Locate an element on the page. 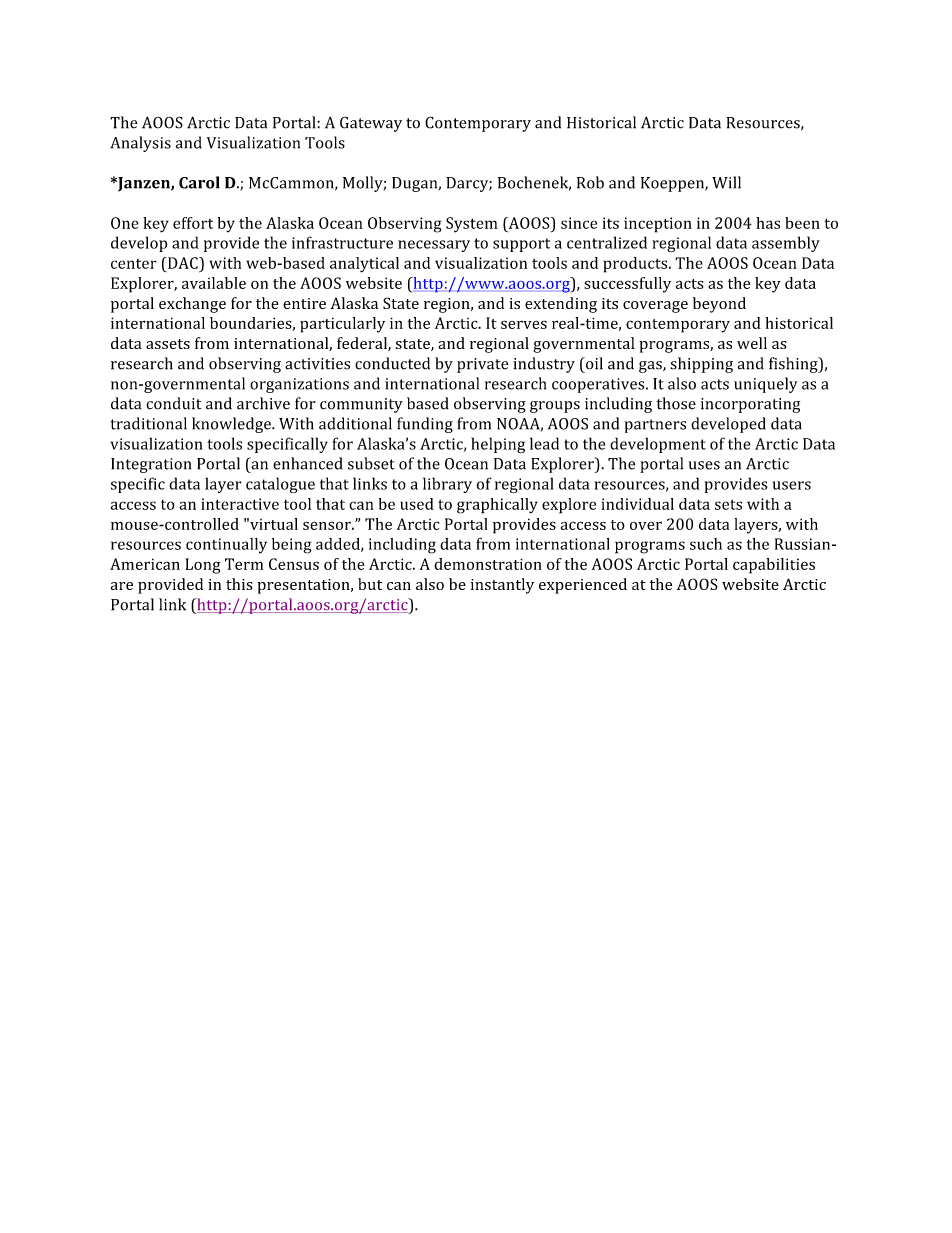 The width and height of the image is (952, 1233). partners is located at coordinates (655, 426).
